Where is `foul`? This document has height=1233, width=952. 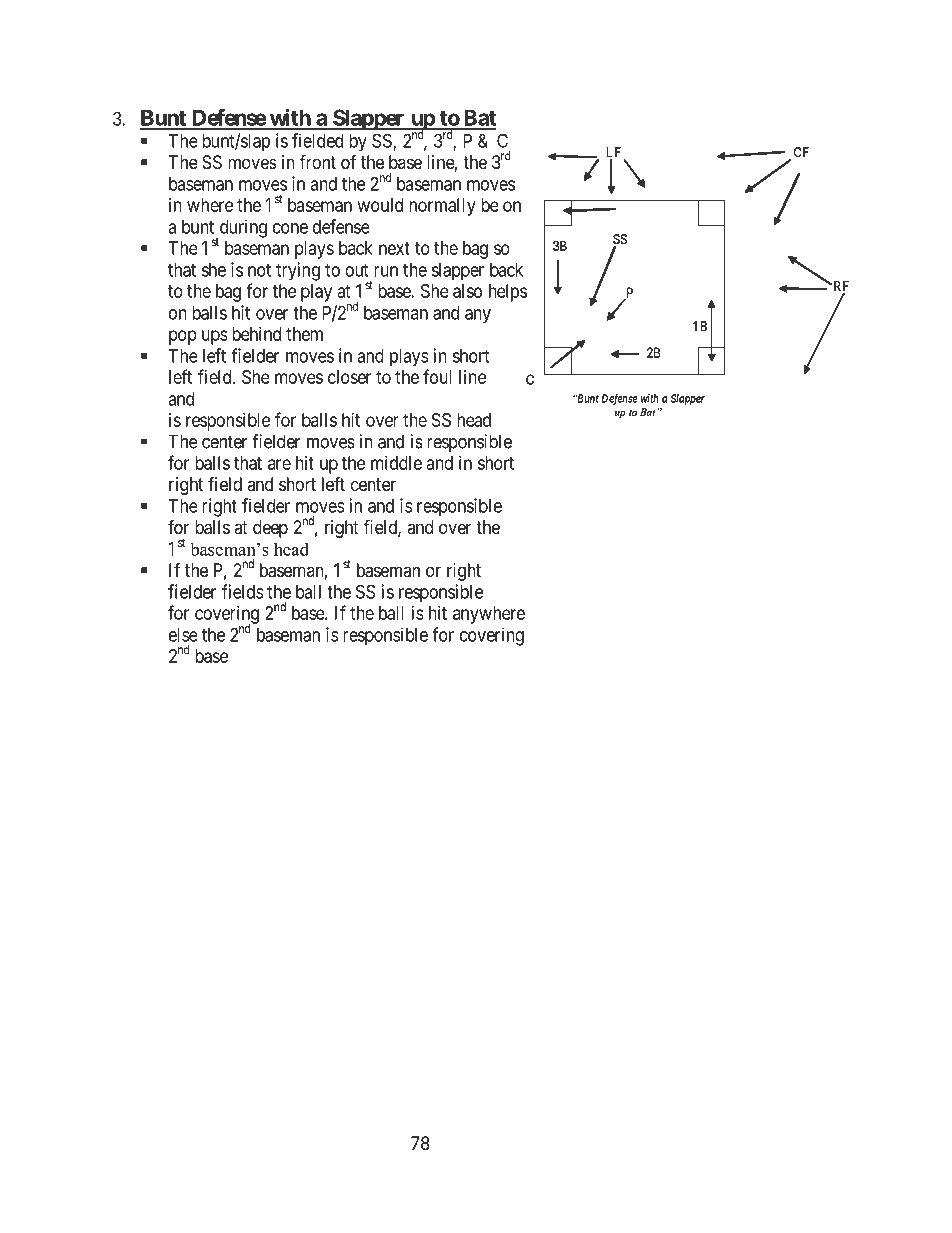
foul is located at coordinates (437, 376).
